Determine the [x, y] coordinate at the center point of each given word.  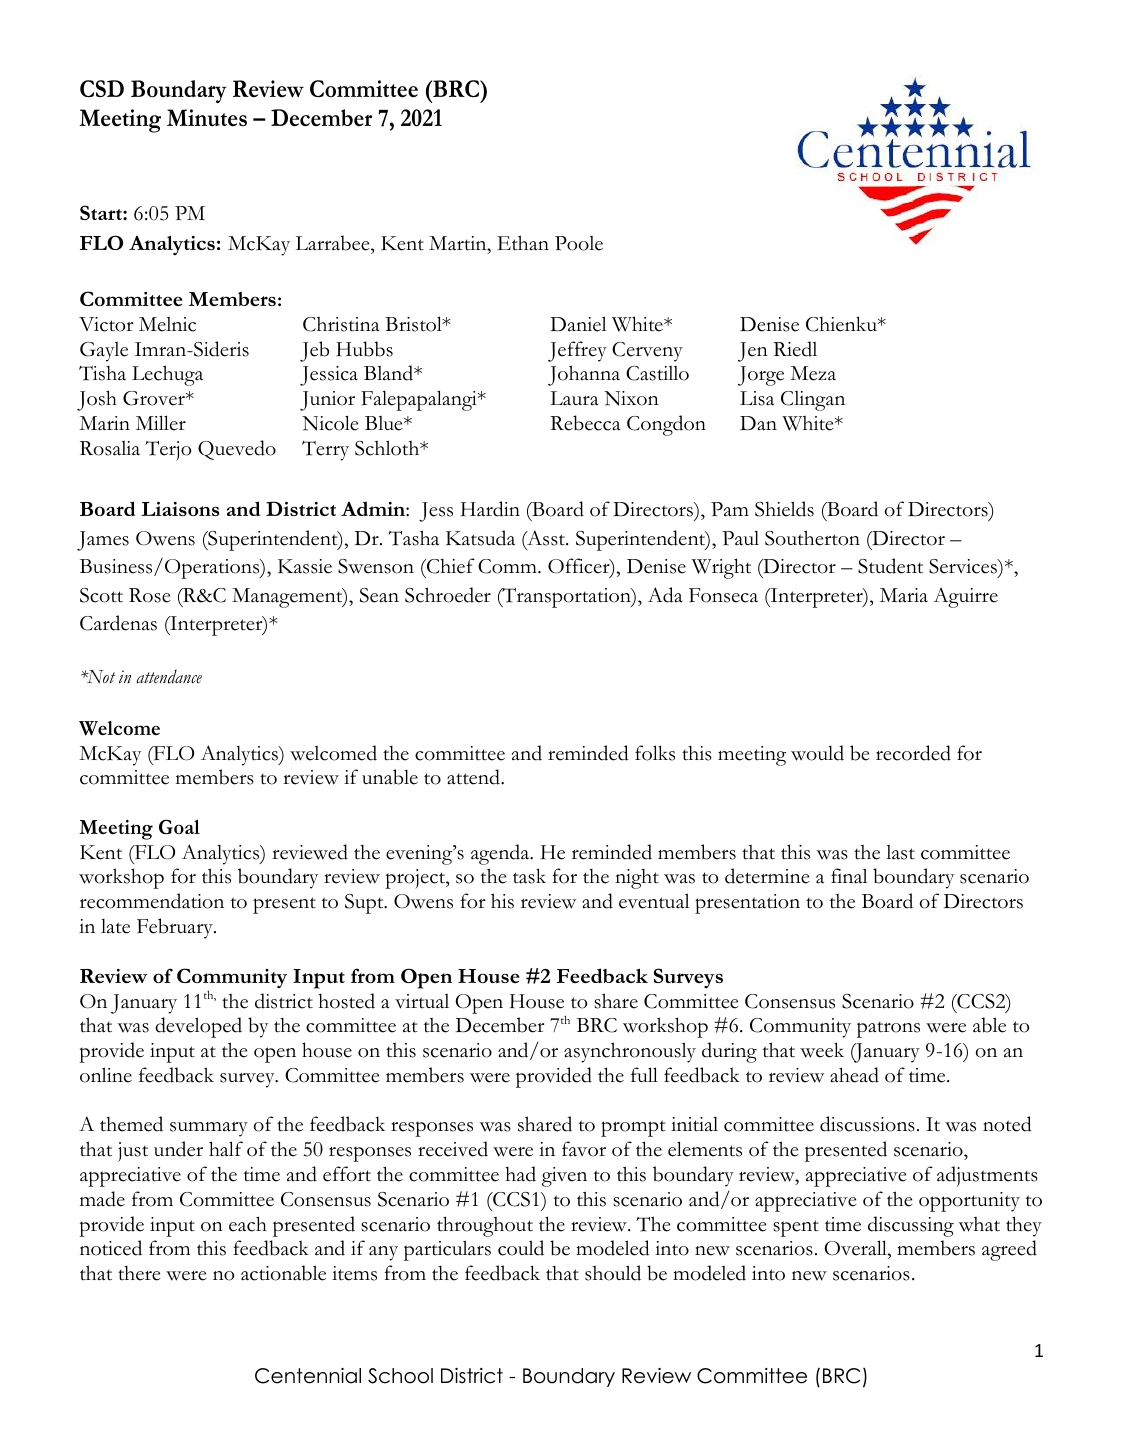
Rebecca [585, 423]
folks [655, 753]
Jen [753, 352]
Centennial [308, 1376]
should [613, 1273]
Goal [179, 826]
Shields [784, 509]
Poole [579, 243]
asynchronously [630, 1052]
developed [198, 1027]
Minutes [207, 118]
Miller [161, 423]
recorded [913, 753]
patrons [888, 1029]
